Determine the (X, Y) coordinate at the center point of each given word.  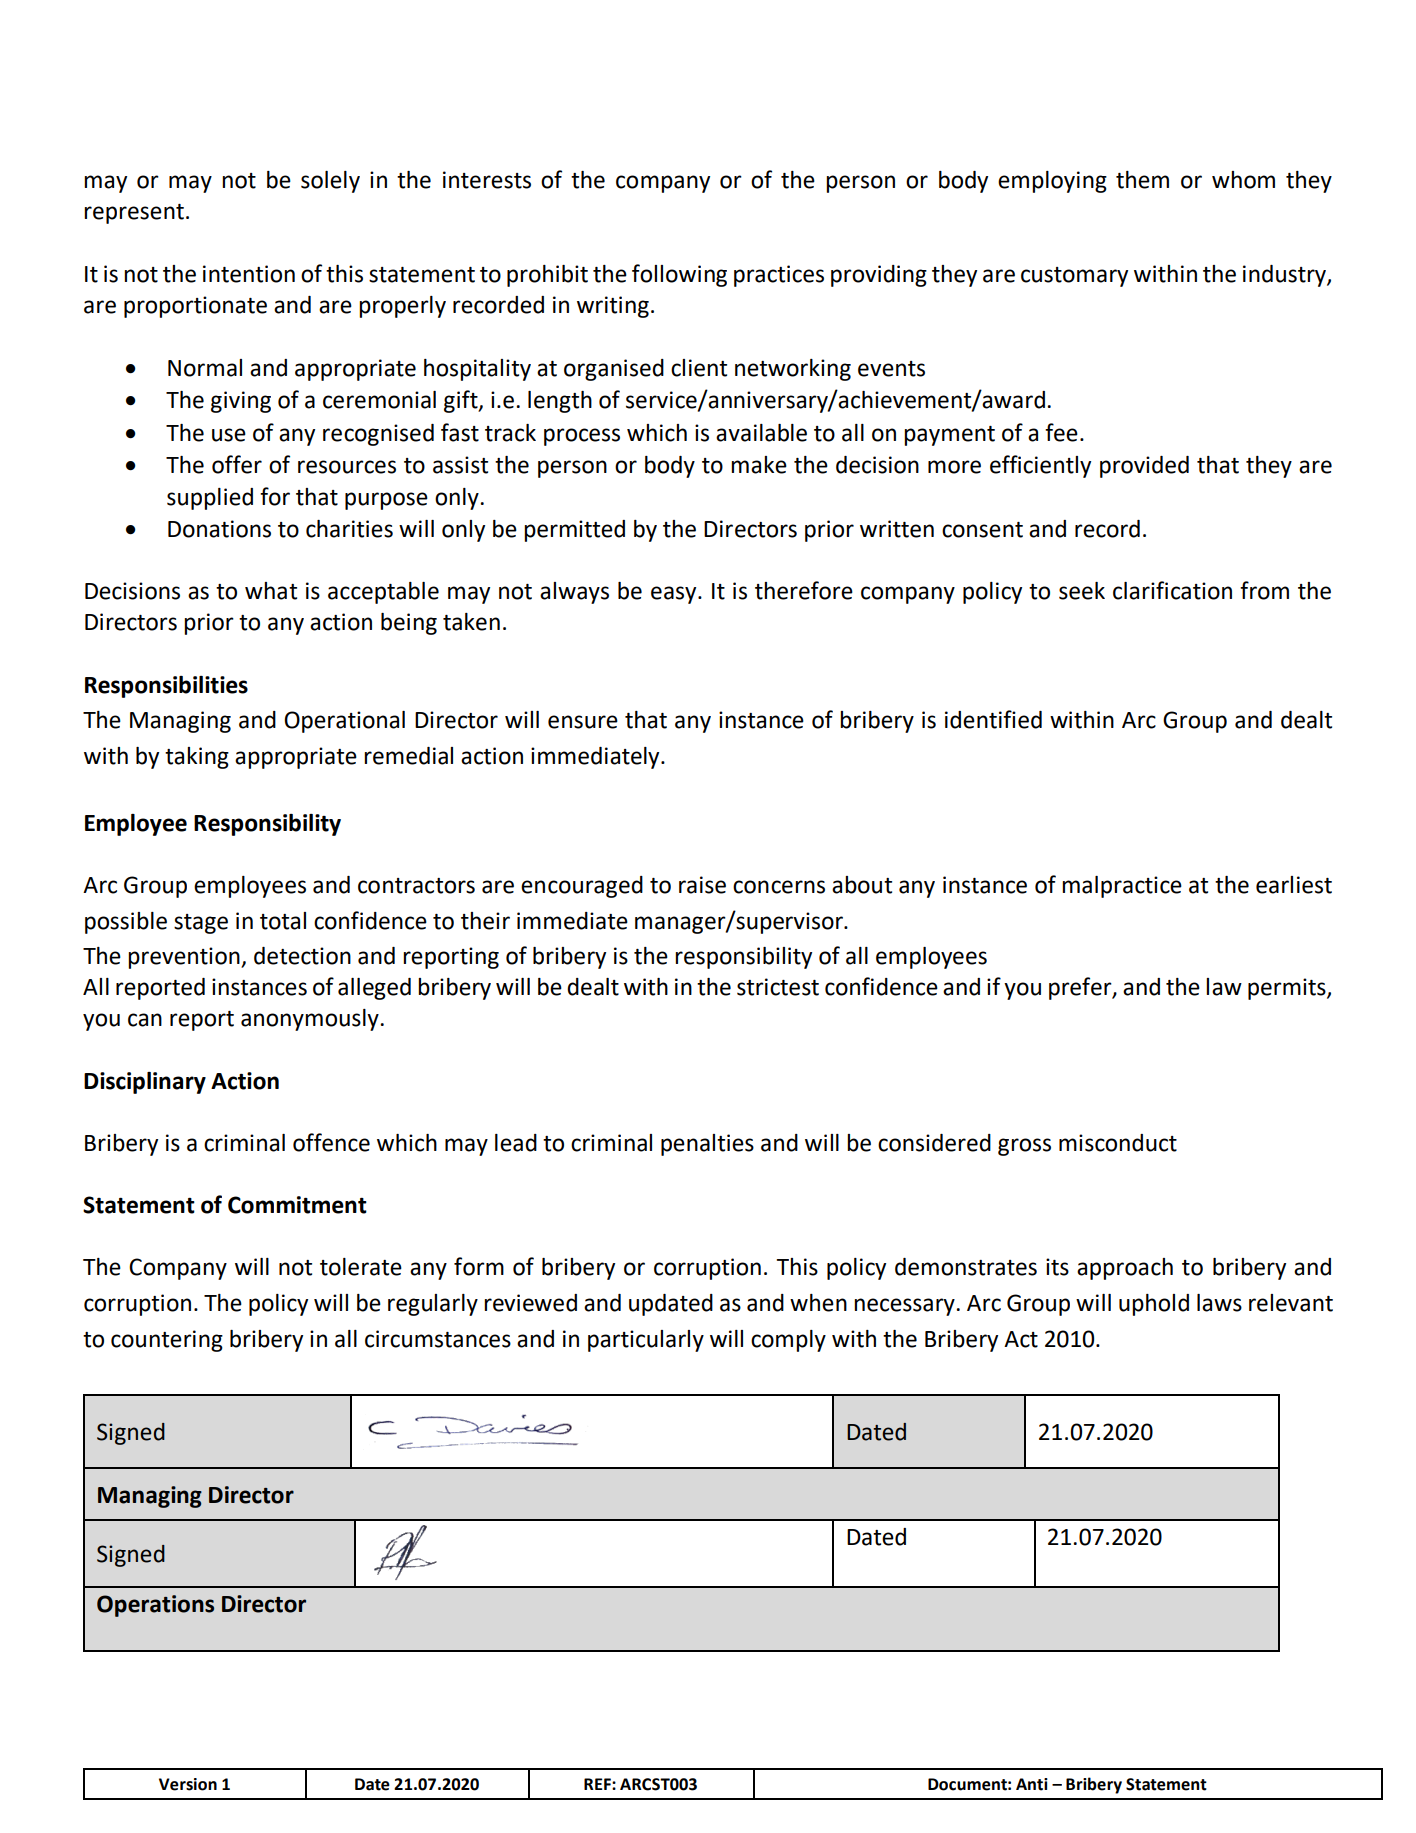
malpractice (1122, 887)
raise (702, 885)
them (1142, 180)
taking (197, 758)
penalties (707, 1145)
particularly (646, 1341)
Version (188, 1784)
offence (331, 1142)
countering (167, 1341)
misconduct (1118, 1143)
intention (249, 274)
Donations (219, 529)
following (679, 275)
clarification (1172, 590)
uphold (1154, 1305)
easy (675, 595)
